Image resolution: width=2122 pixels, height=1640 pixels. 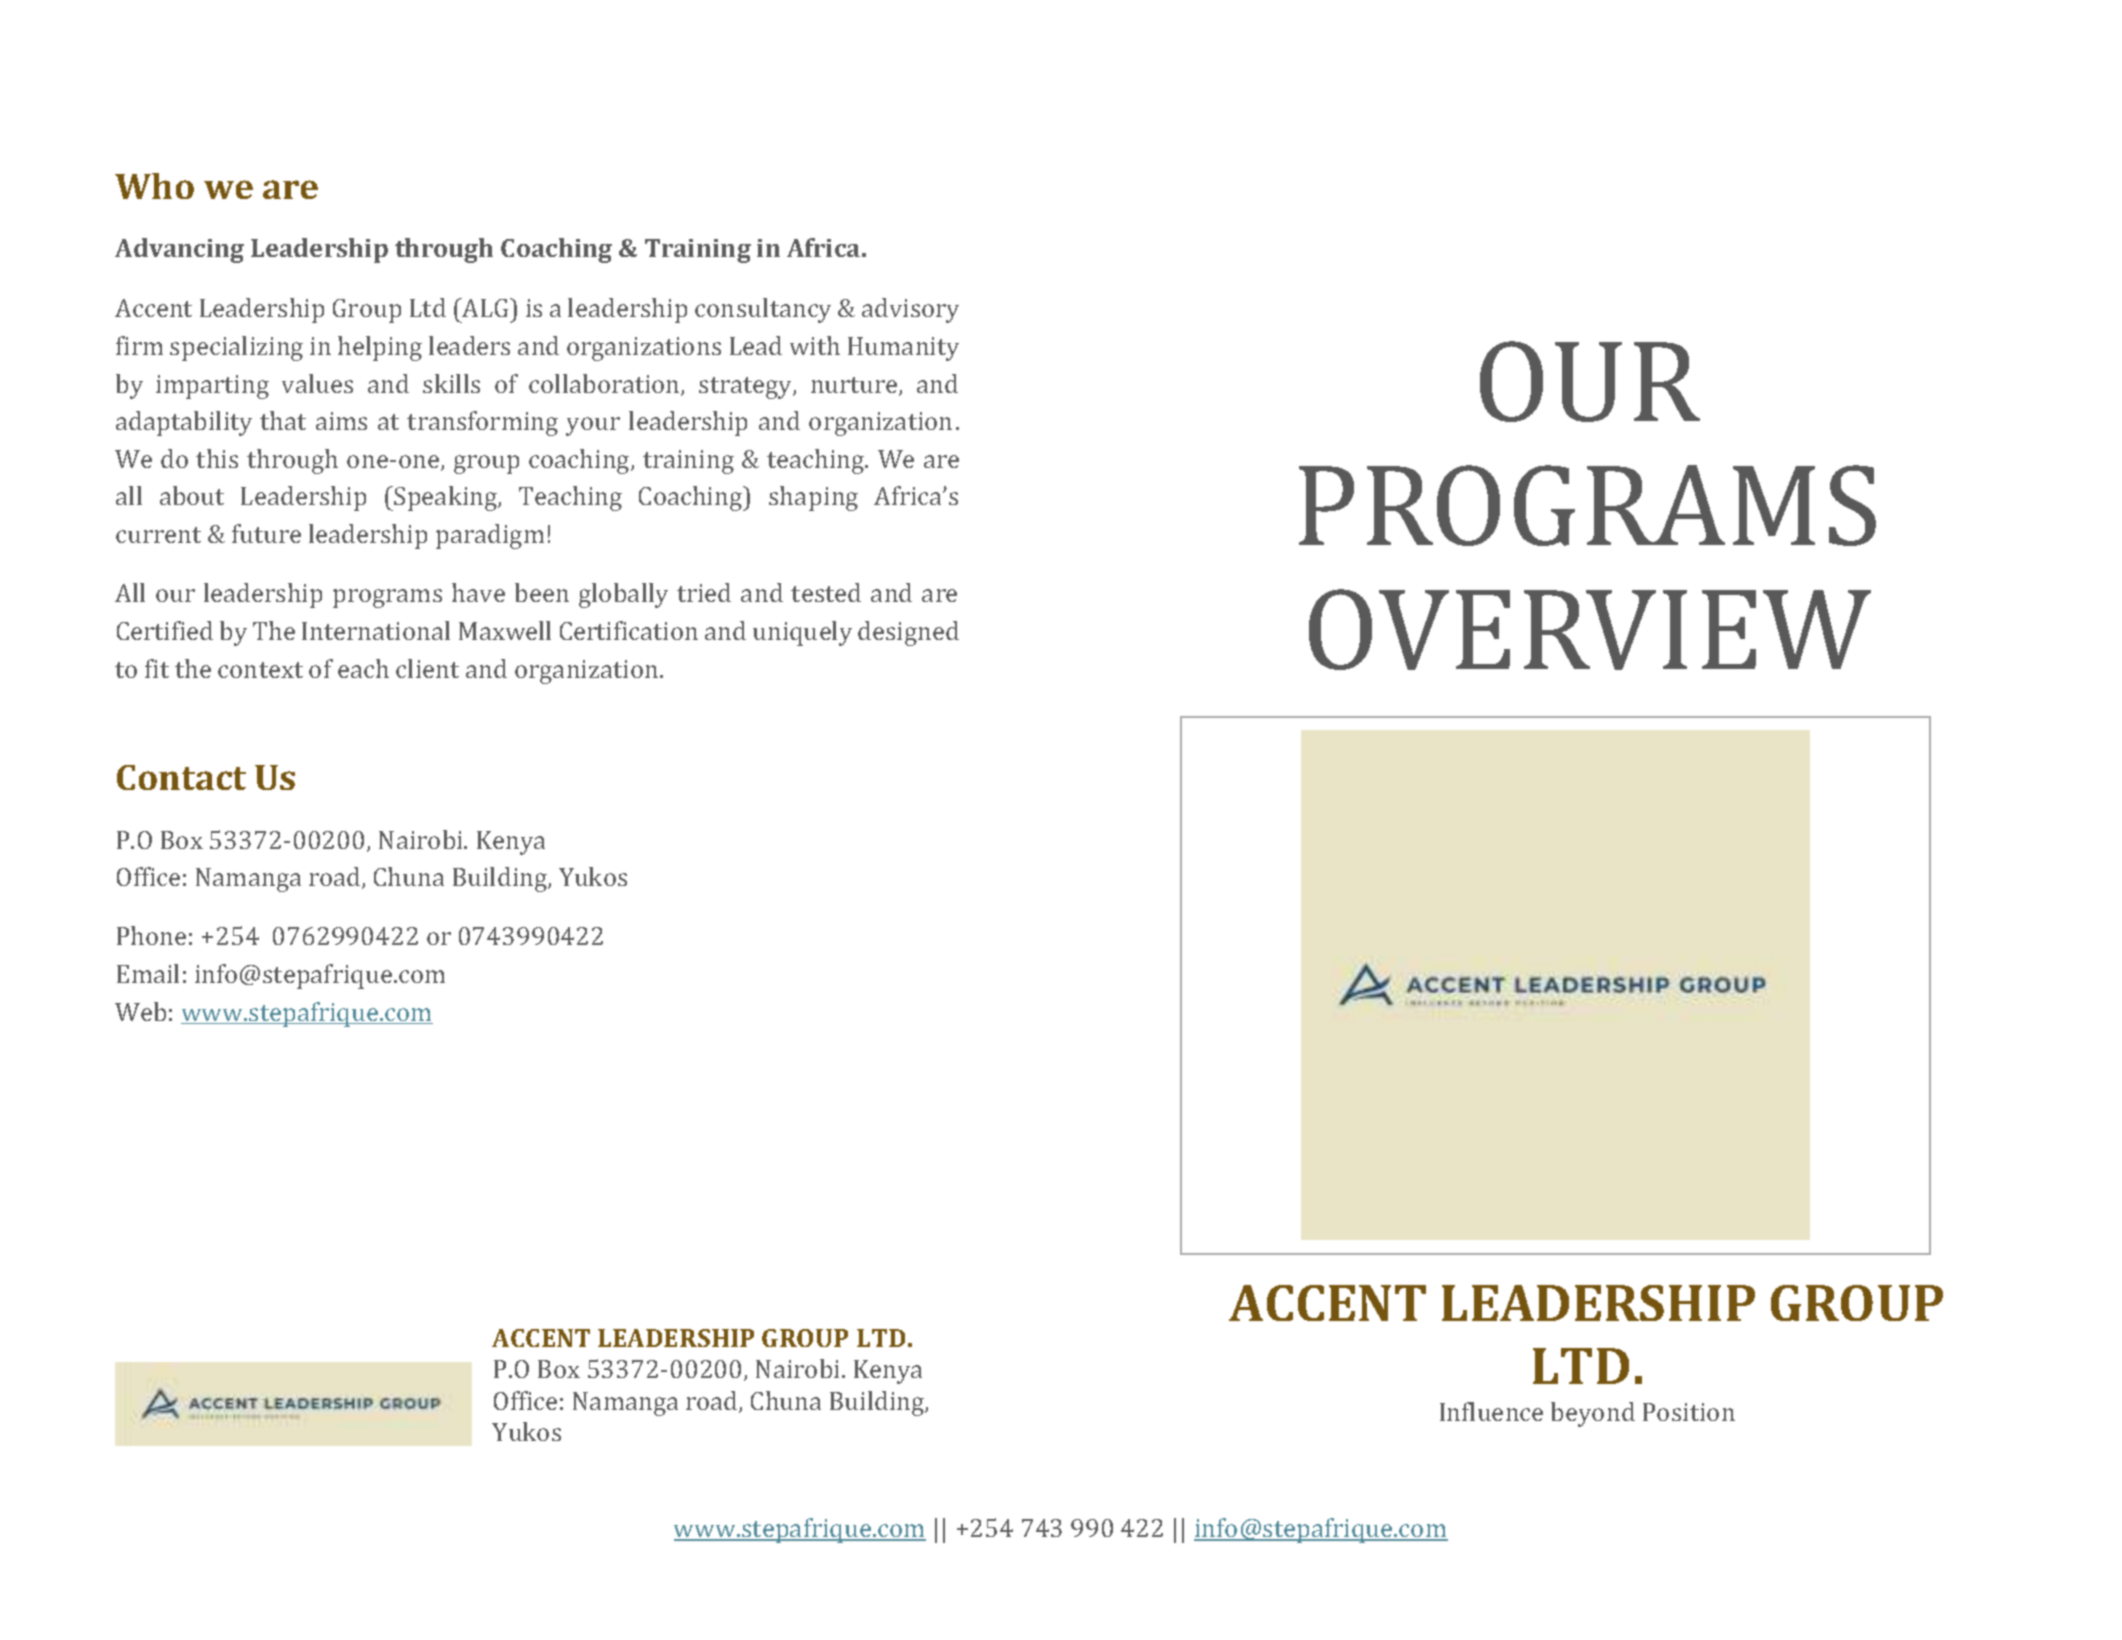 What do you see at coordinates (908, 633) in the page?
I see `designed` at bounding box center [908, 633].
